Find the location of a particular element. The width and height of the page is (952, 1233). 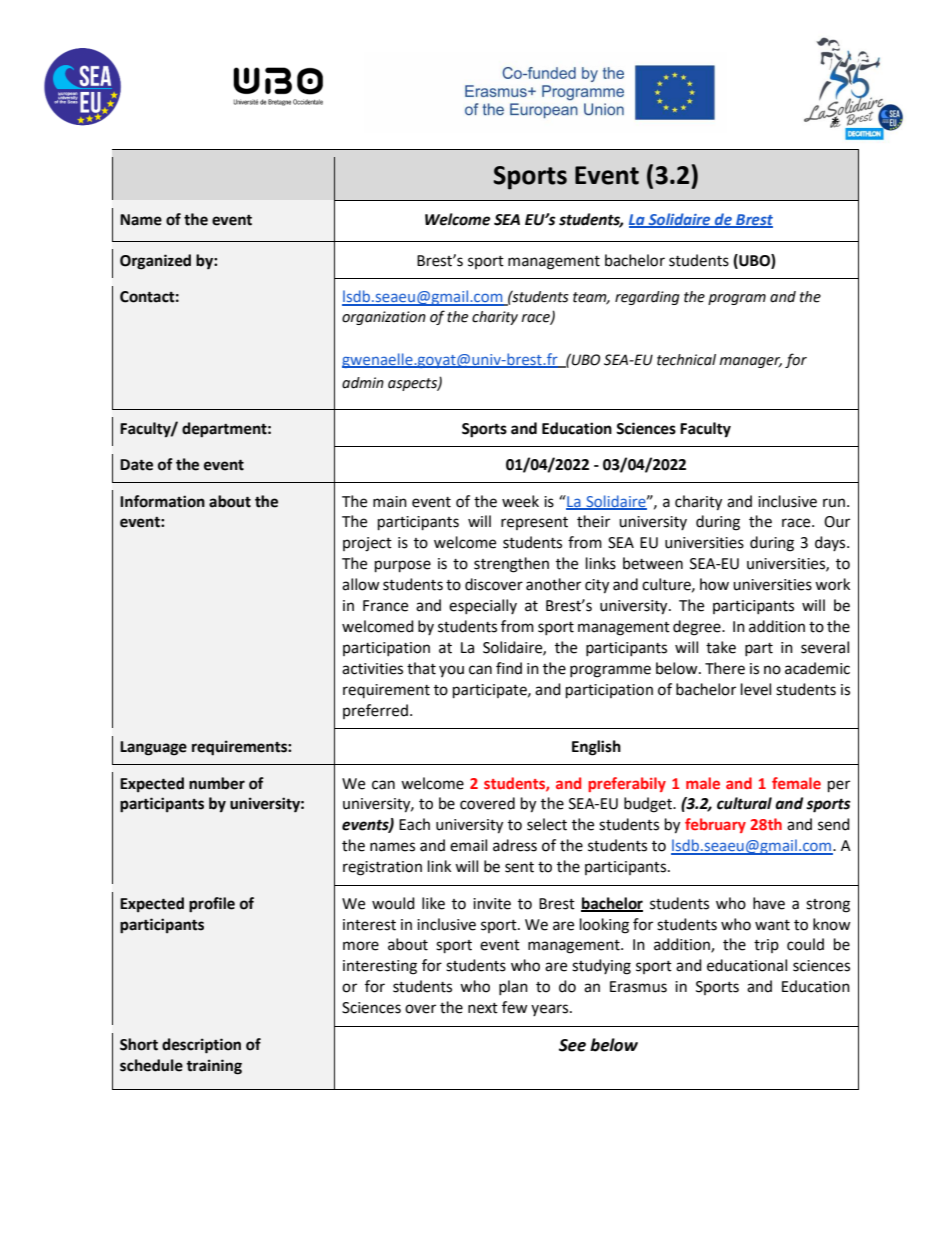

regarding is located at coordinates (647, 298).
